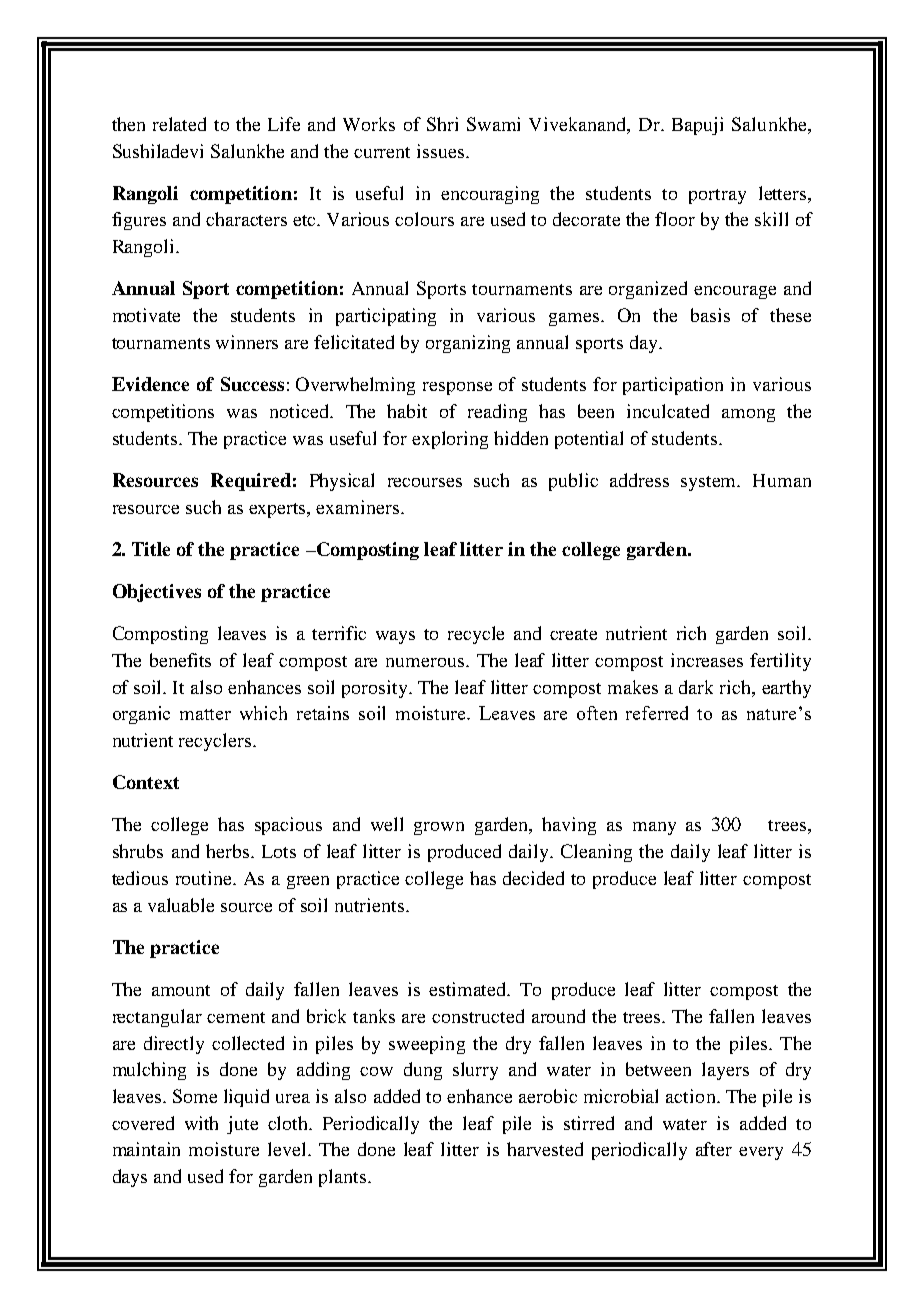 The width and height of the screenshot is (924, 1308). Describe the element at coordinates (457, 388) in the screenshot. I see `response` at that location.
